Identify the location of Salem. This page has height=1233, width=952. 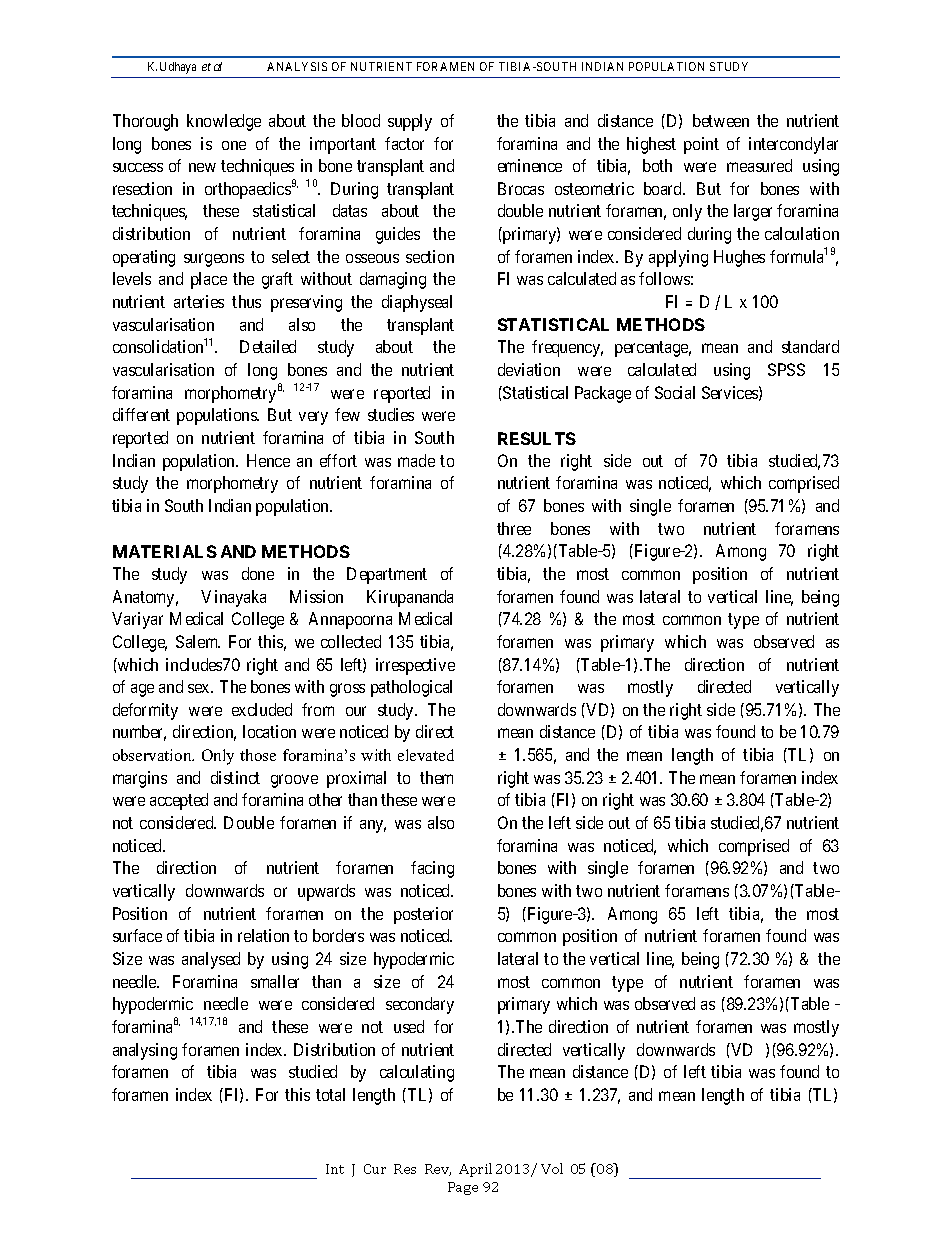
(198, 641).
